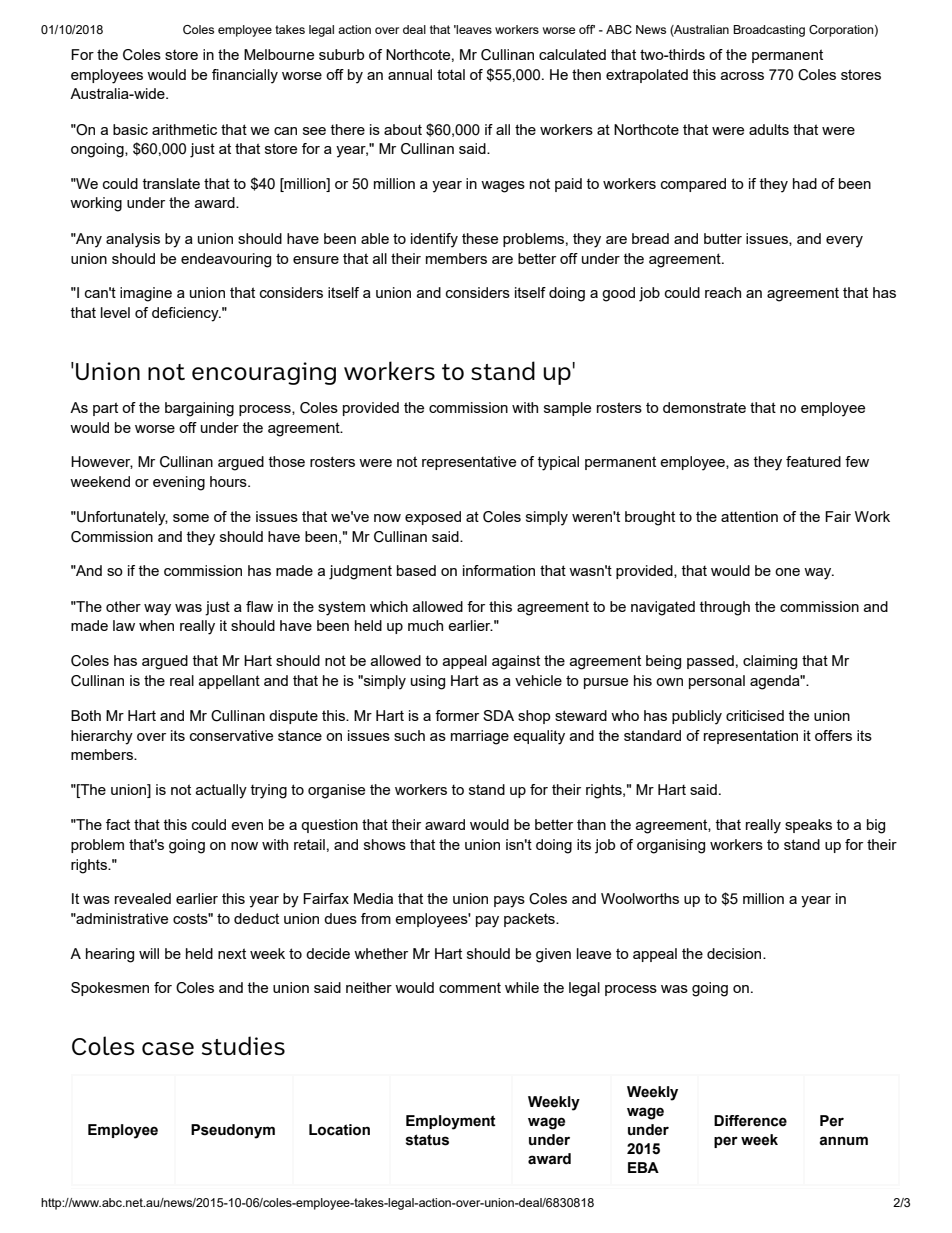 Image resolution: width=952 pixels, height=1233 pixels. I want to click on Difference, so click(750, 1121).
